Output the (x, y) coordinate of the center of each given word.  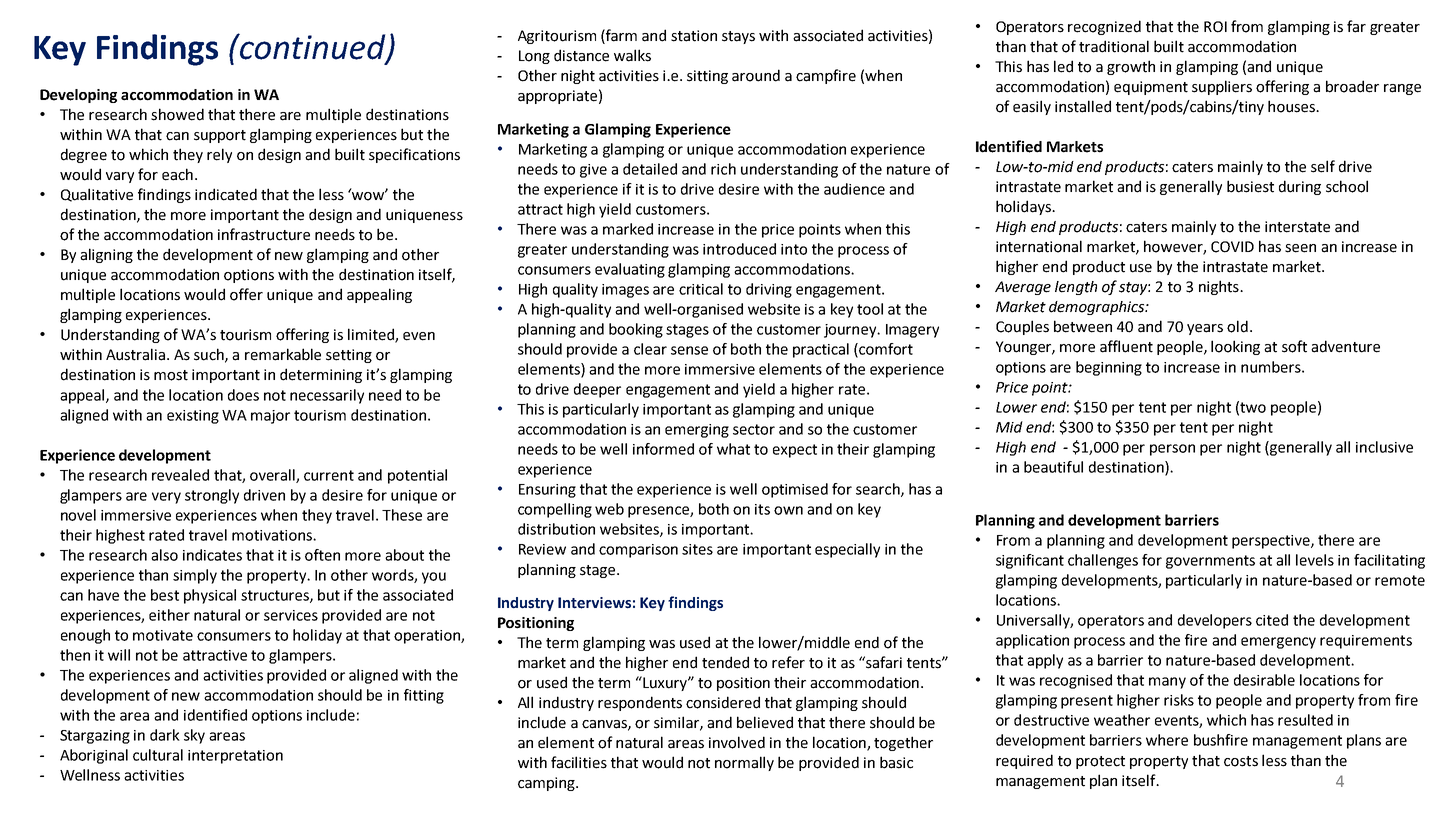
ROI (1215, 27)
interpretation (235, 757)
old (1237, 326)
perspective (1272, 542)
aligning (106, 255)
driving (769, 290)
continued (313, 47)
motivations (273, 535)
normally (744, 763)
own (788, 510)
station (694, 36)
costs (1241, 761)
